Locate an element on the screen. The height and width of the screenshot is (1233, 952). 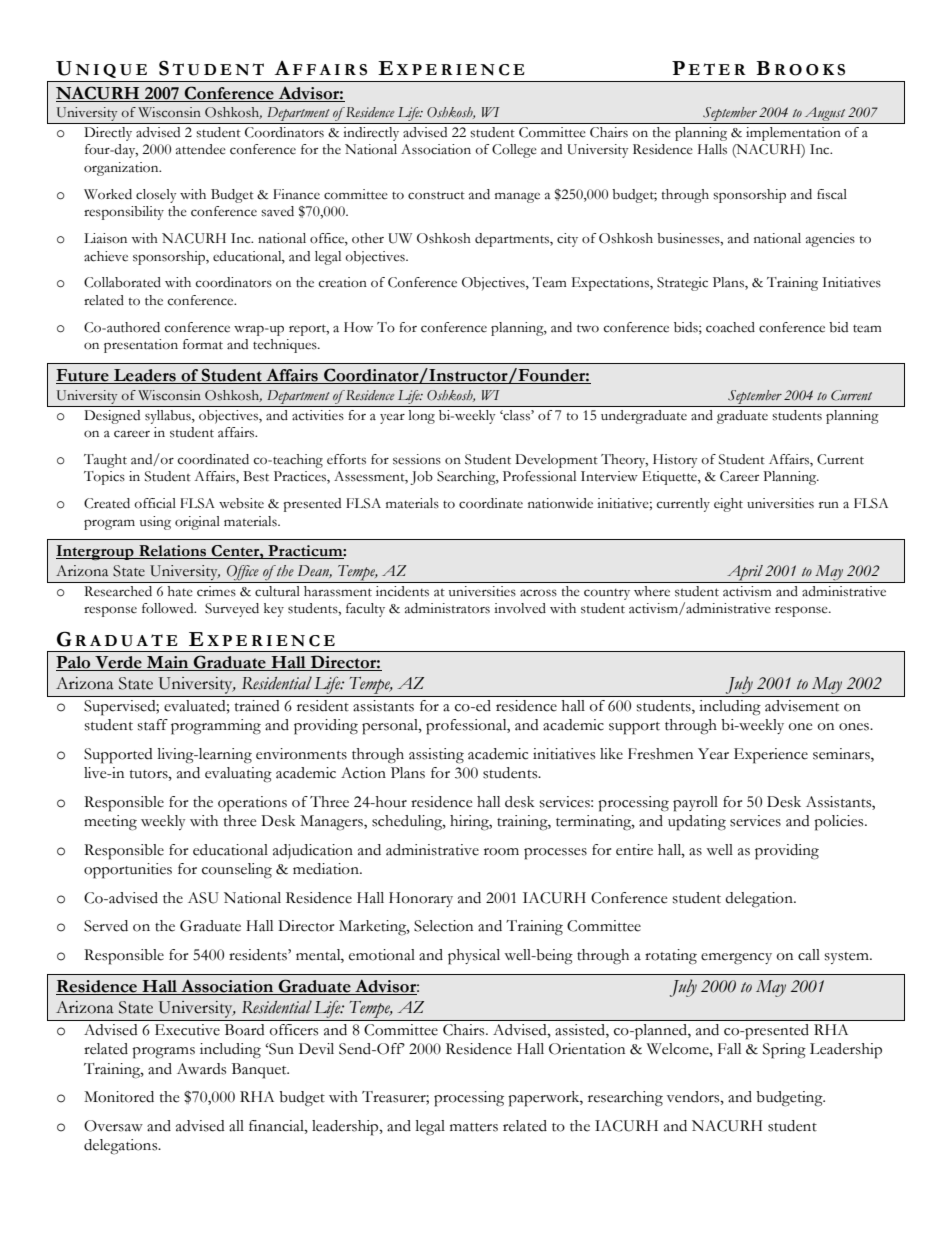
opportunities is located at coordinates (128, 871).
